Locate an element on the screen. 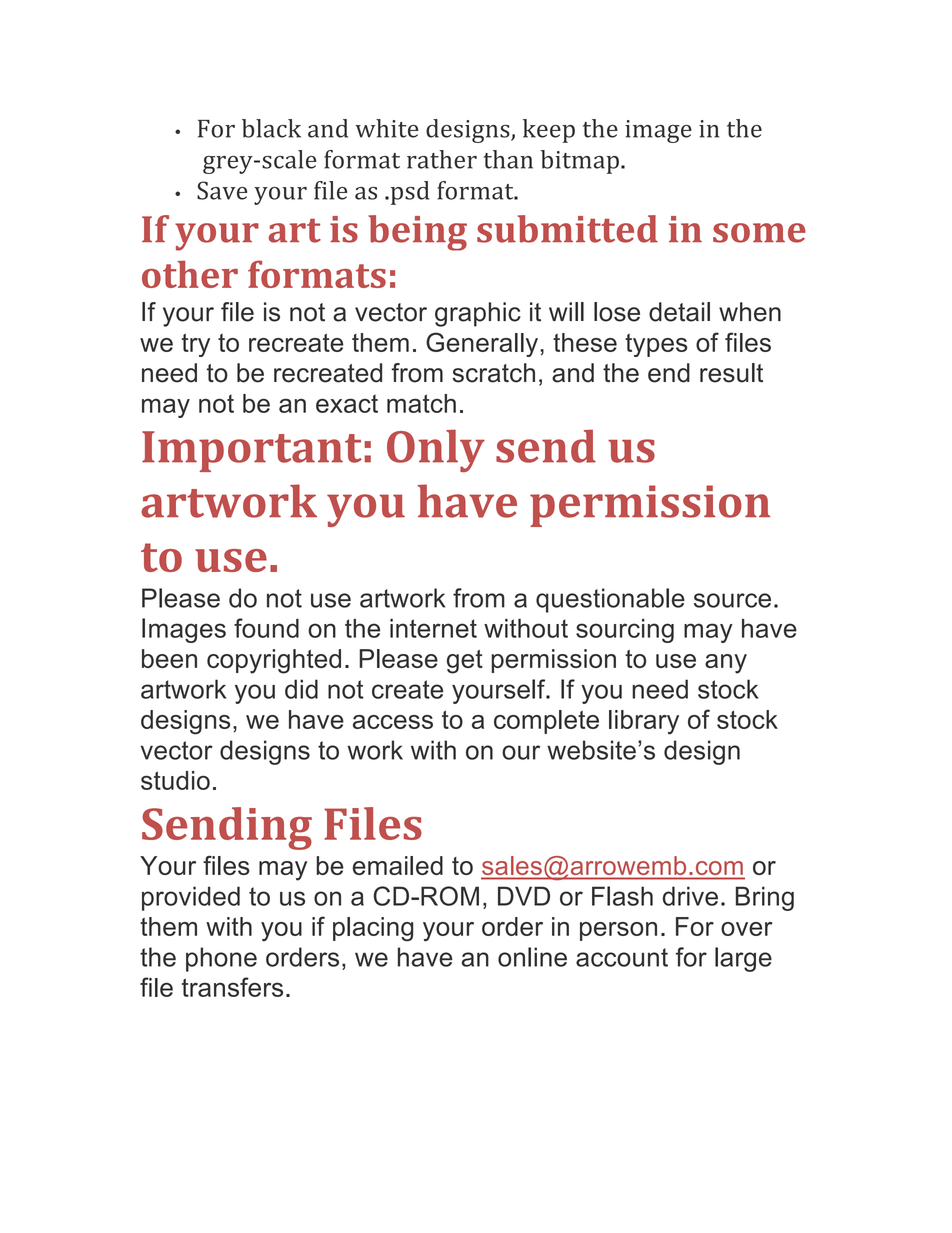 The image size is (952, 1233). bitmap is located at coordinates (580, 162).
